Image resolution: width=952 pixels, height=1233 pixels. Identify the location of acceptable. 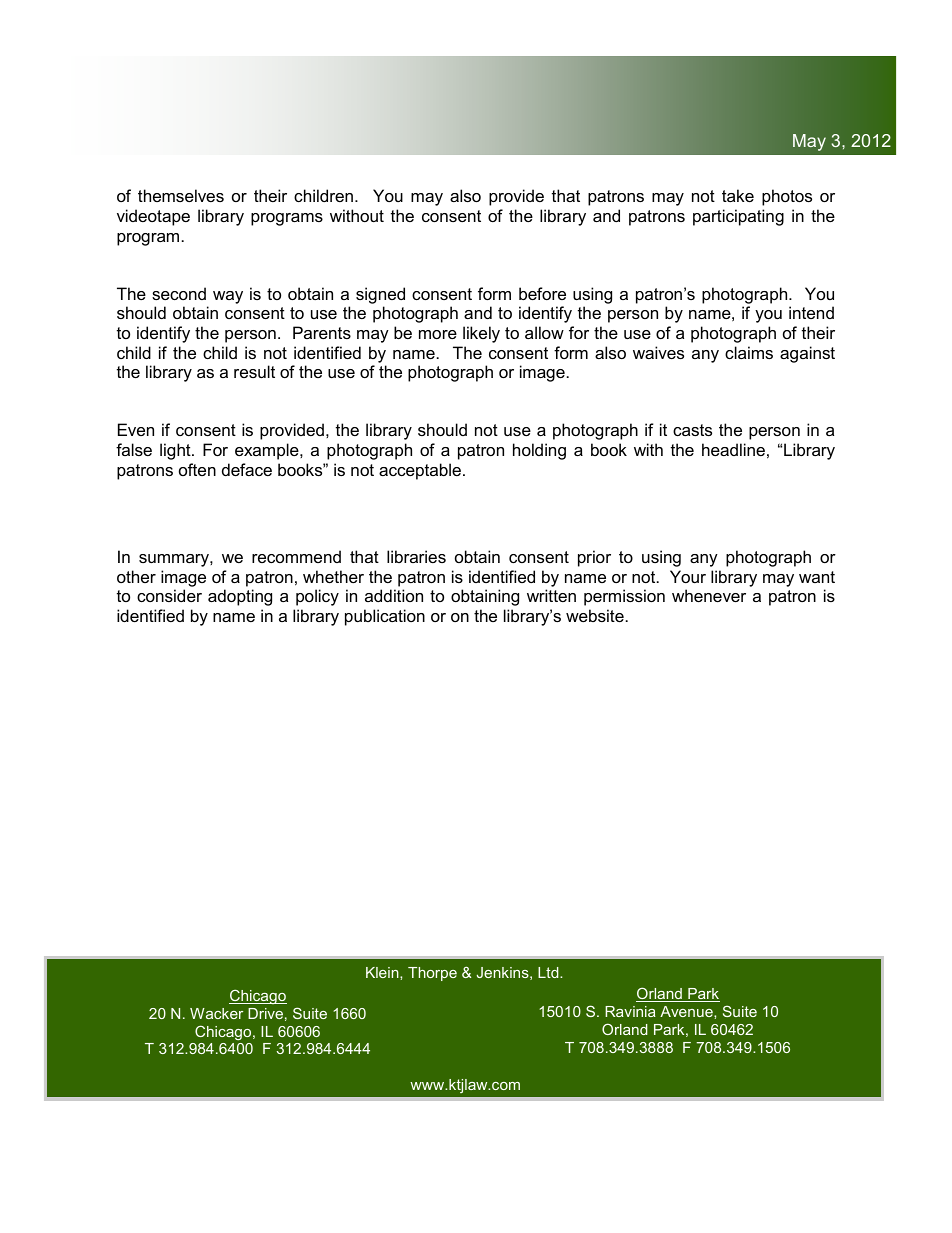
(420, 471).
